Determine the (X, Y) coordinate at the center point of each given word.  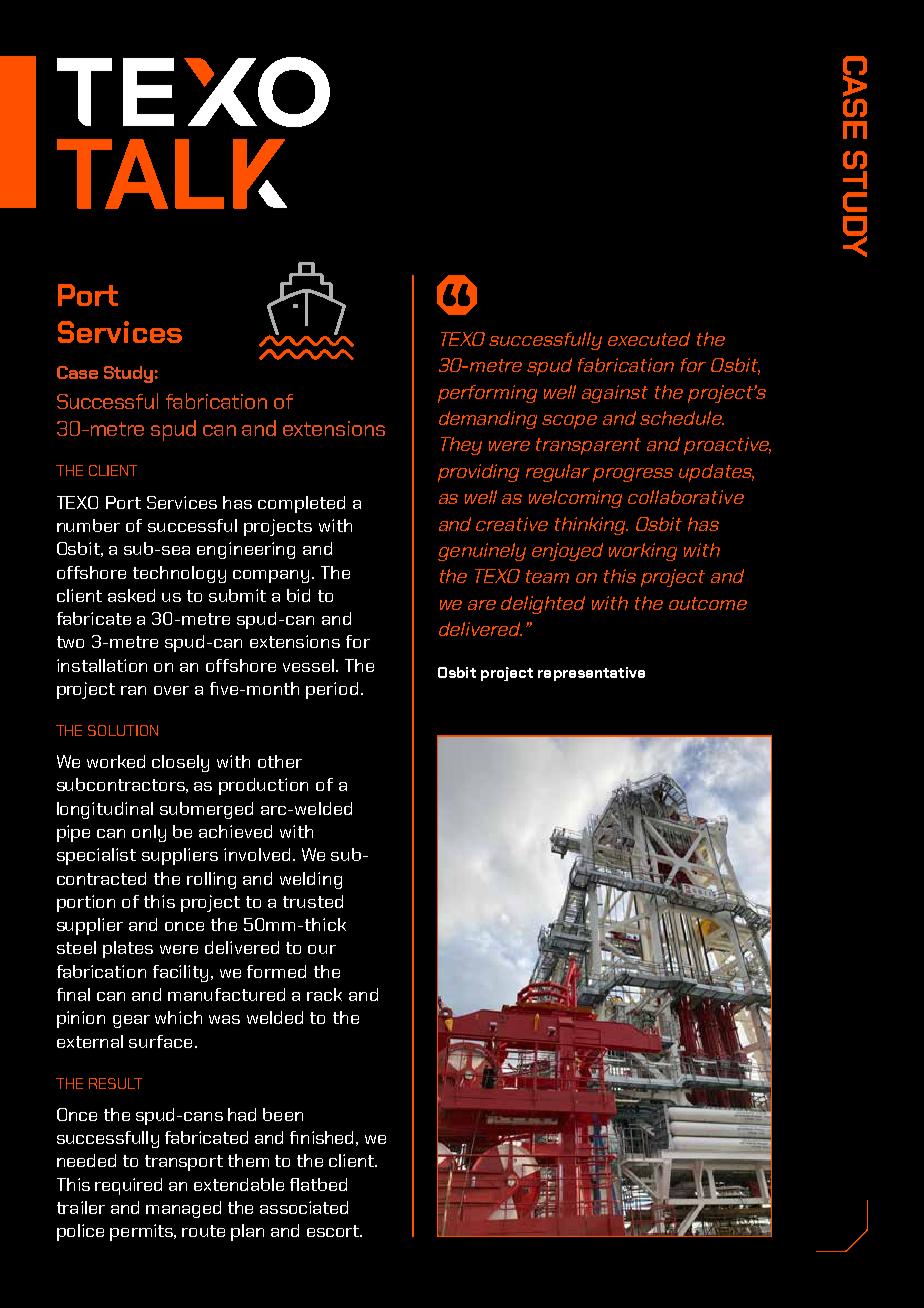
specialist (96, 856)
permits (143, 1232)
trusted (313, 901)
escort (334, 1231)
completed (301, 504)
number (88, 525)
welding (311, 880)
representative (591, 674)
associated (304, 1207)
